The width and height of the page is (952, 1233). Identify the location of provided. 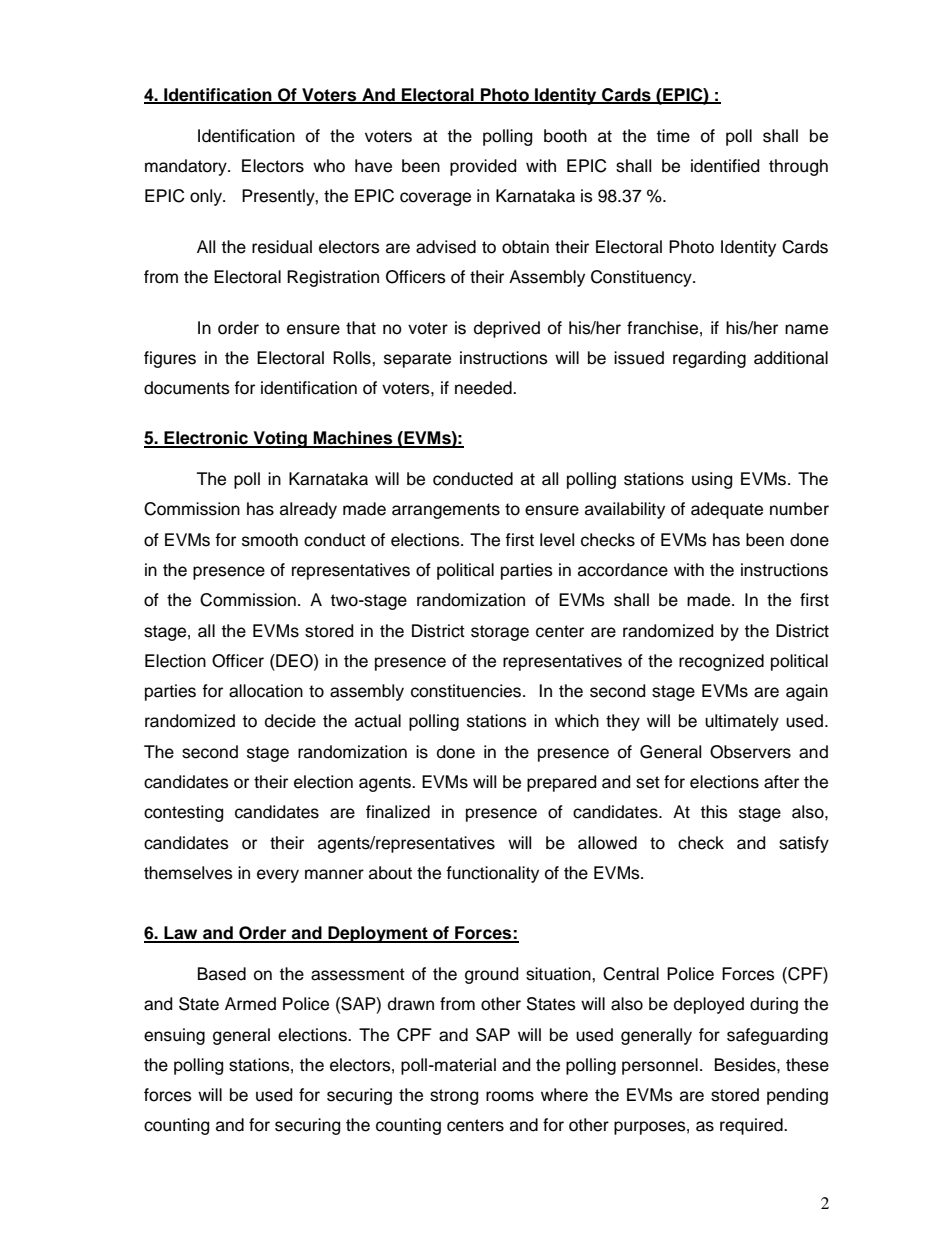
(483, 167).
